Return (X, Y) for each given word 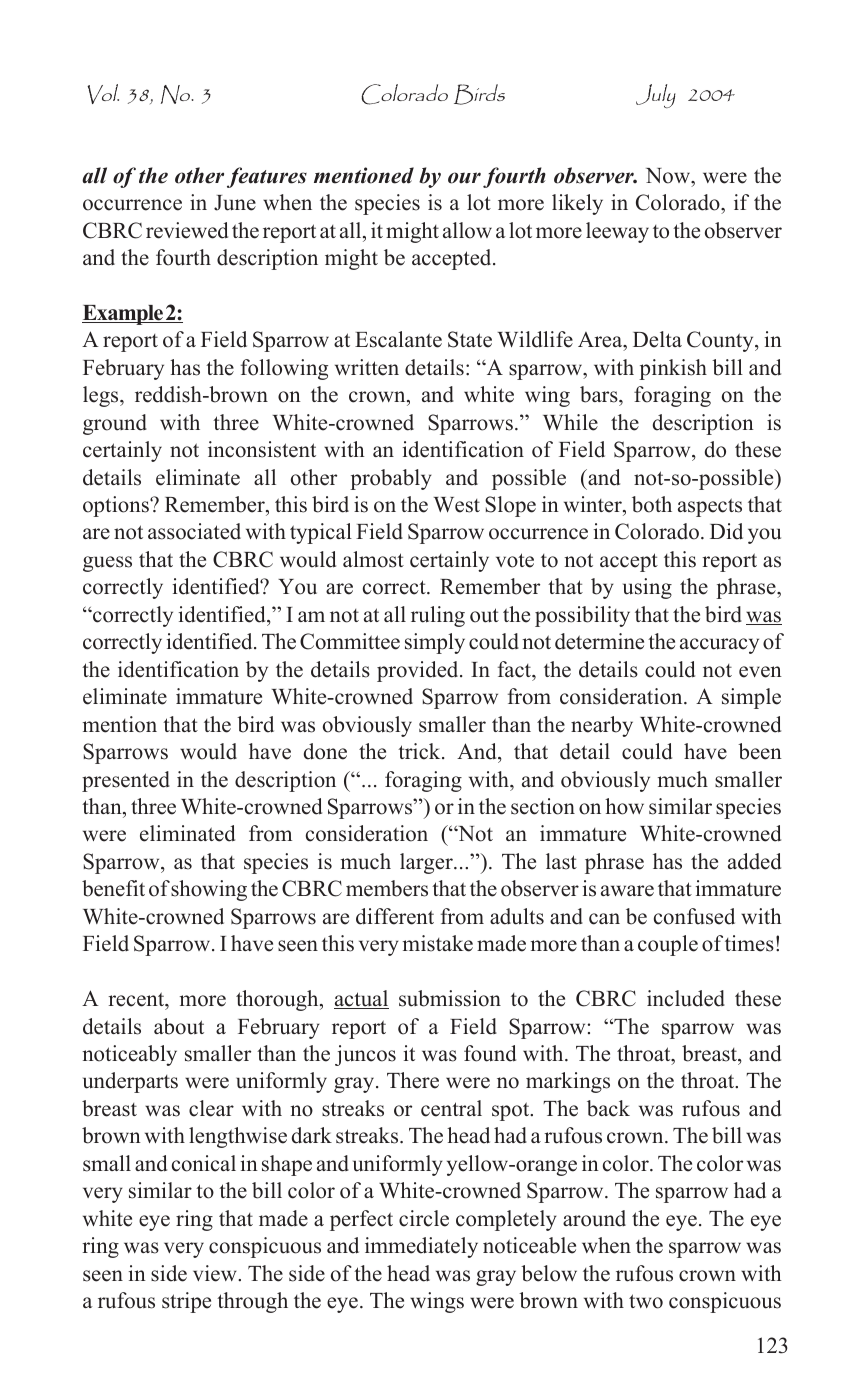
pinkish (673, 369)
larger (427, 863)
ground (115, 424)
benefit (113, 888)
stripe (186, 1302)
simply (435, 643)
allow (467, 230)
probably (391, 479)
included (686, 998)
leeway (617, 232)
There (413, 1080)
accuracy (719, 646)
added (754, 861)
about (179, 1026)
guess (107, 564)
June (235, 203)
